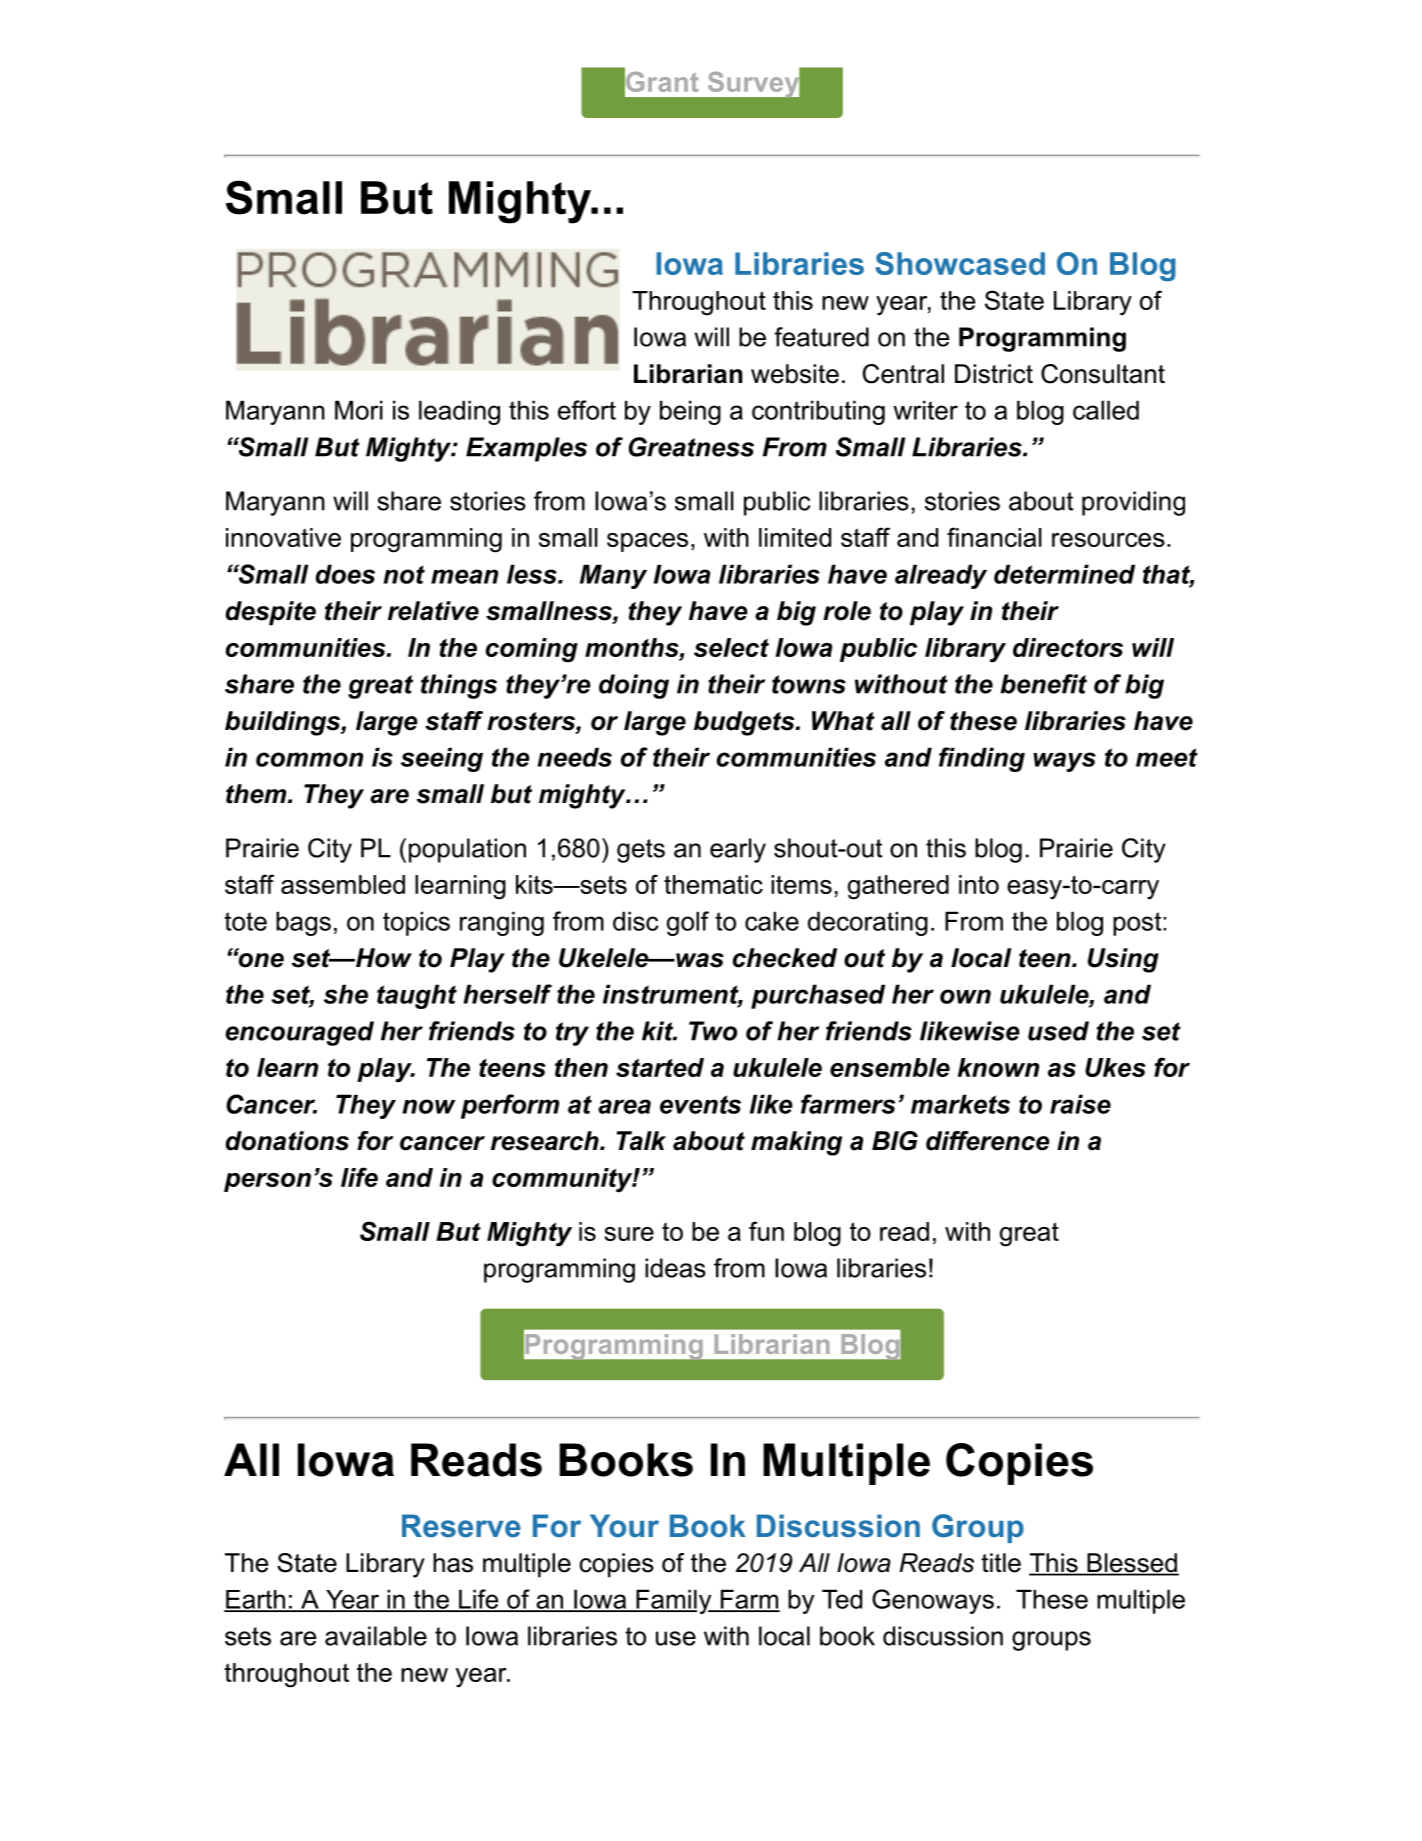  Describe the element at coordinates (673, 1601) in the image. I see `Family` at that location.
